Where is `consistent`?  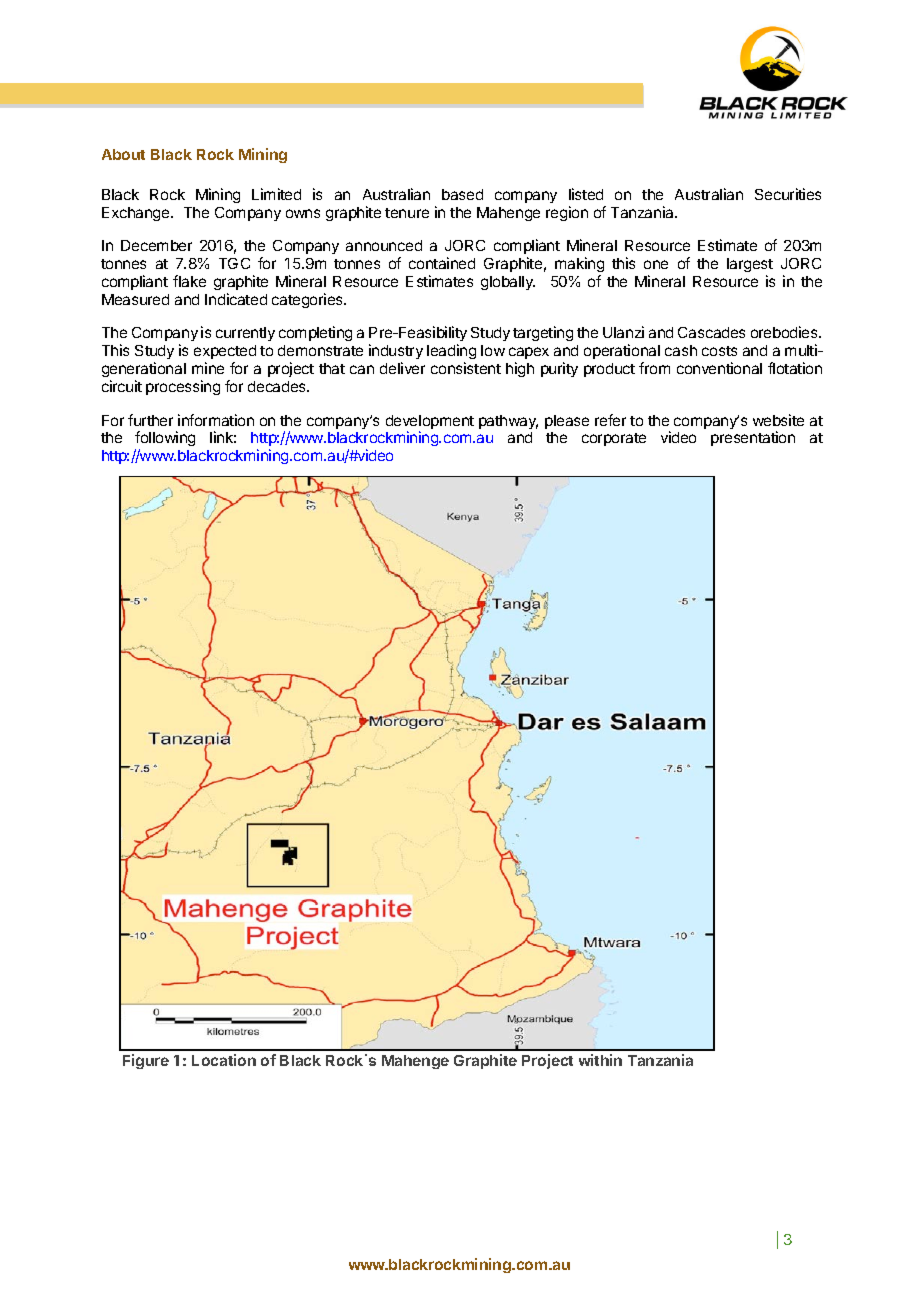 consistent is located at coordinates (466, 368).
